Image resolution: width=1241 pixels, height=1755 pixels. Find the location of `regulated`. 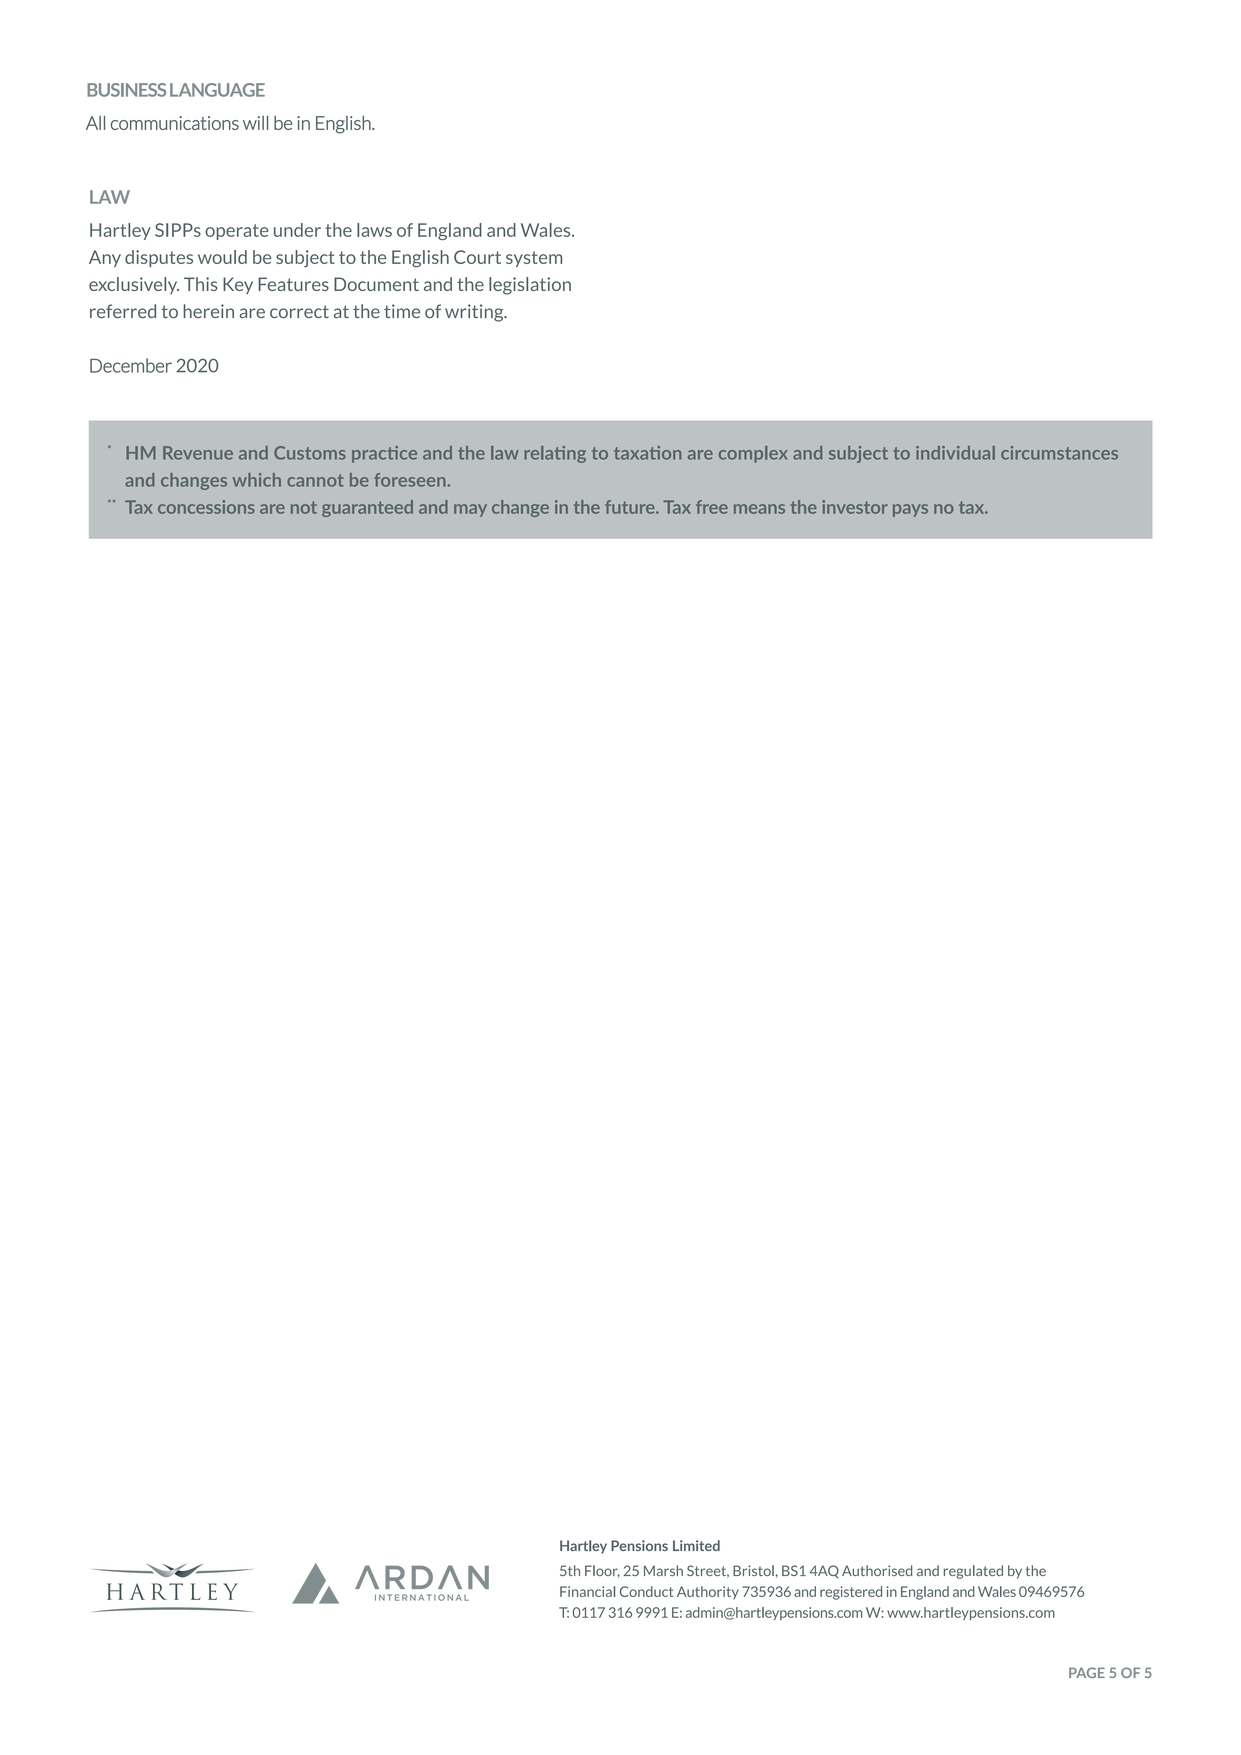

regulated is located at coordinates (973, 1572).
